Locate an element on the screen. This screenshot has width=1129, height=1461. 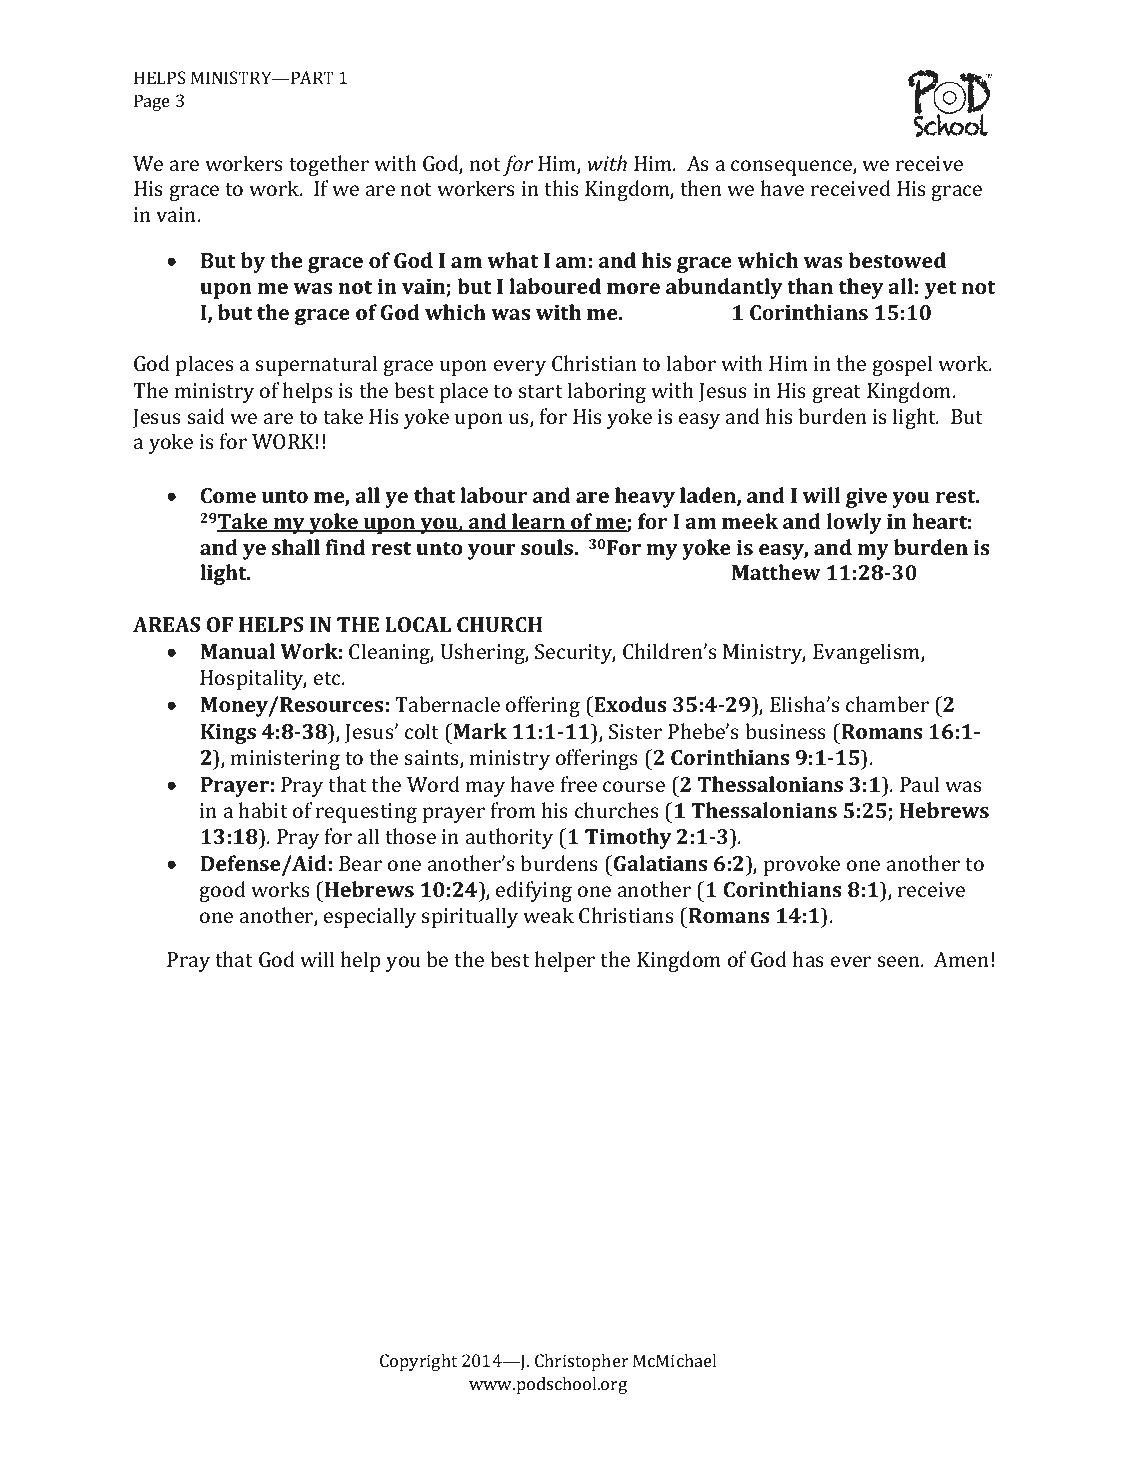
Christopher is located at coordinates (582, 1362).
